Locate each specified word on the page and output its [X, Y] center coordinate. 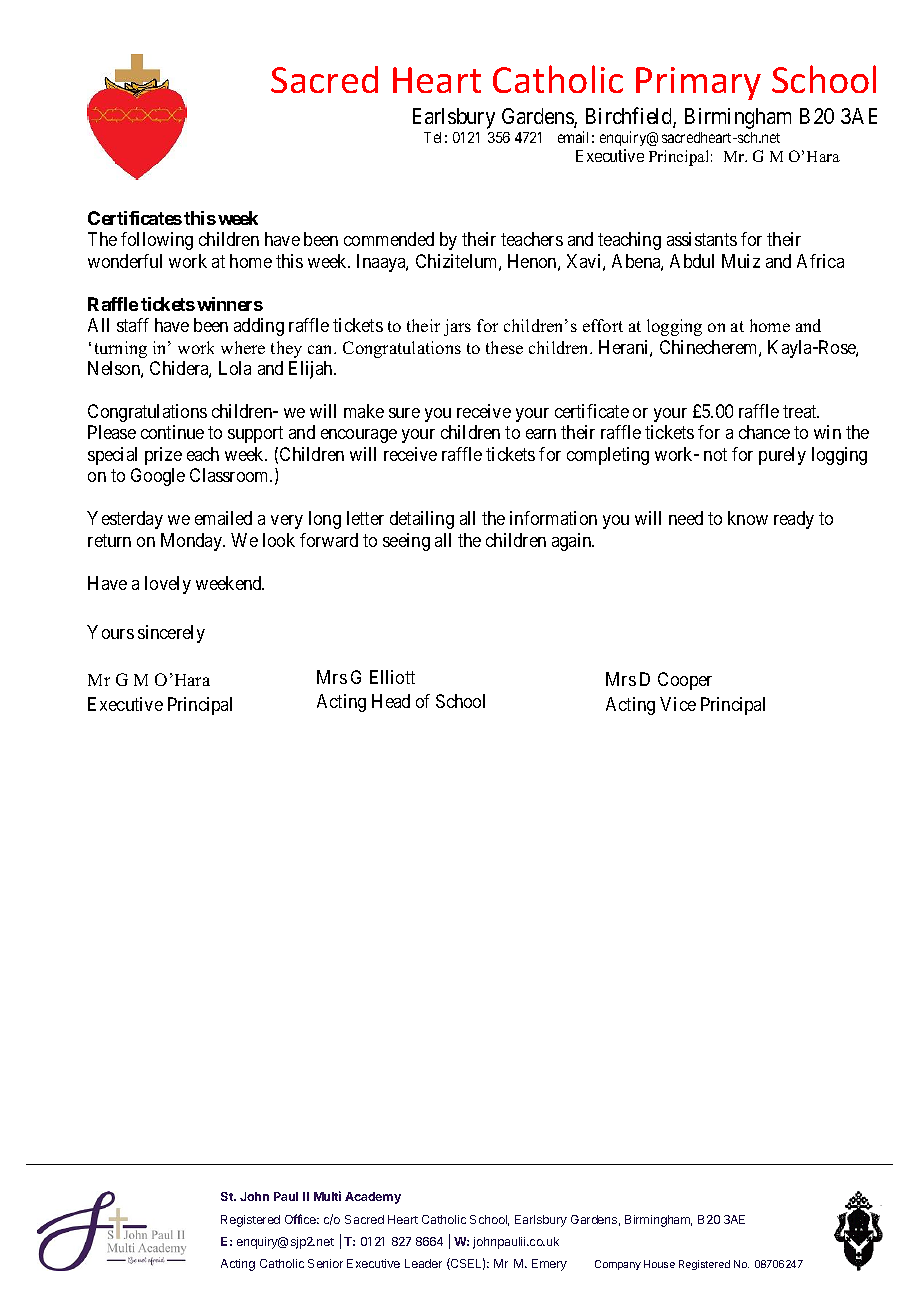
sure [404, 413]
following [157, 241]
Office [302, 1219]
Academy [373, 1198]
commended [389, 239]
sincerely [171, 634]
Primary [698, 83]
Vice [678, 704]
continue [172, 432]
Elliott [392, 677]
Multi [327, 1196]
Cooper [685, 681]
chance [764, 432]
